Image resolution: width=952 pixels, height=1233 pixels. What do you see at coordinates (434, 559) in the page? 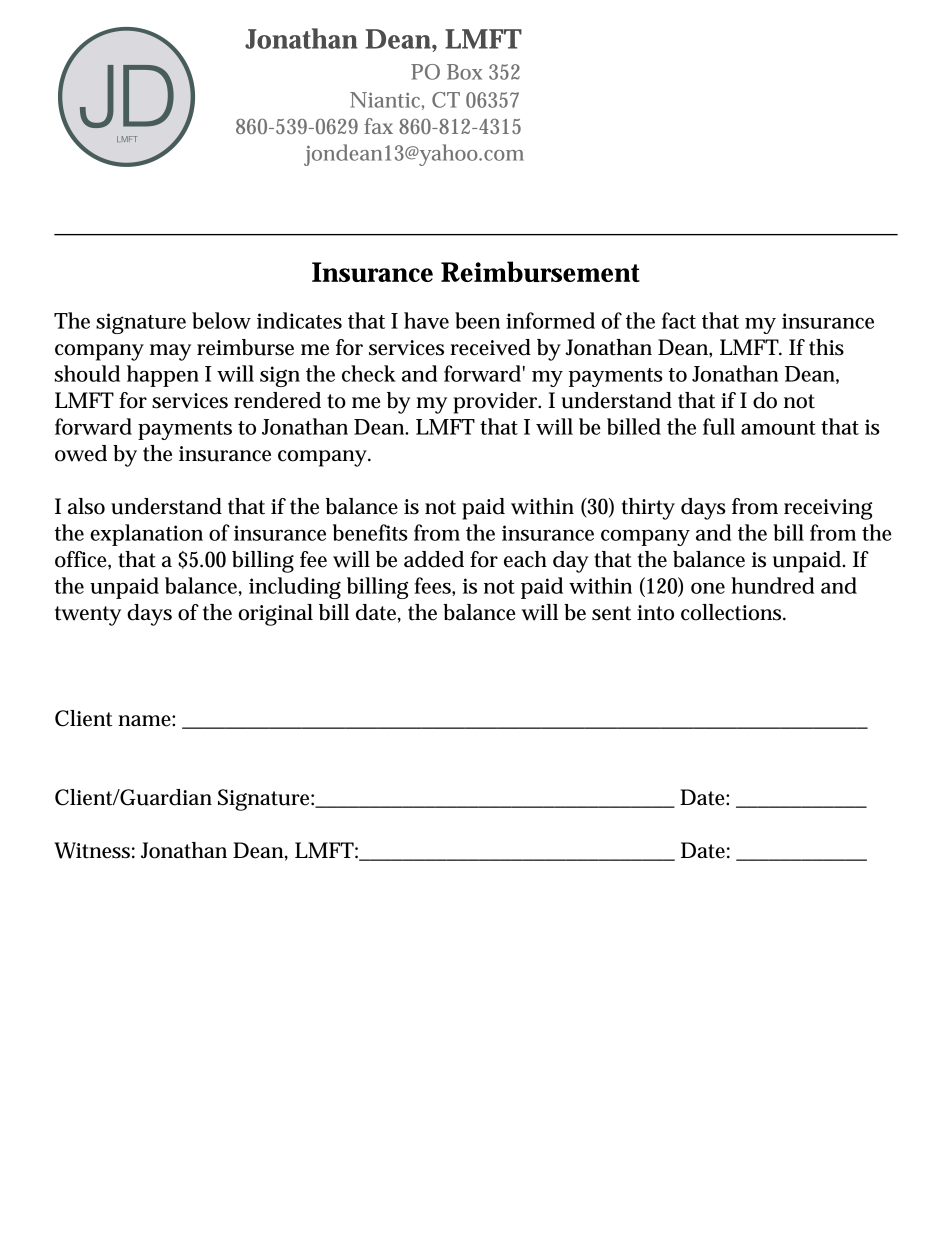
I see `added` at bounding box center [434, 559].
